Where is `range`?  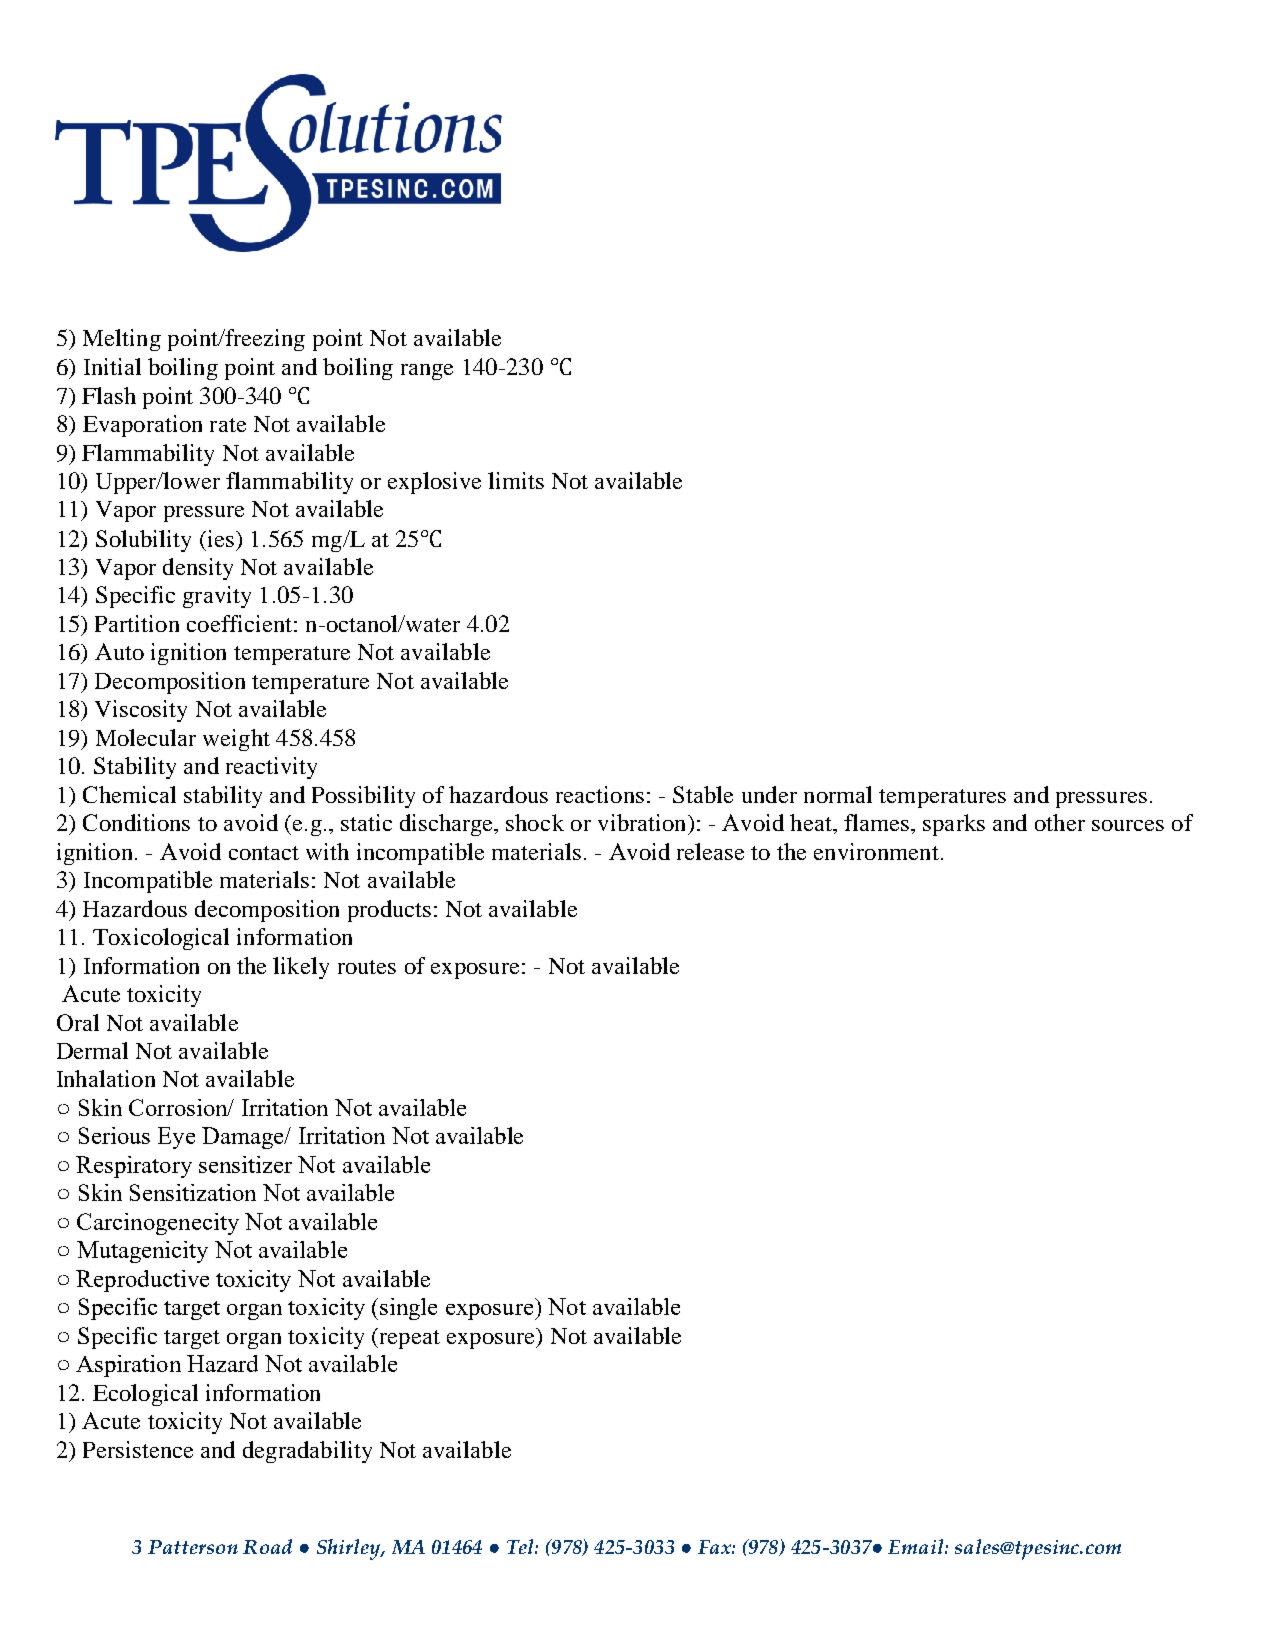 range is located at coordinates (427, 372).
